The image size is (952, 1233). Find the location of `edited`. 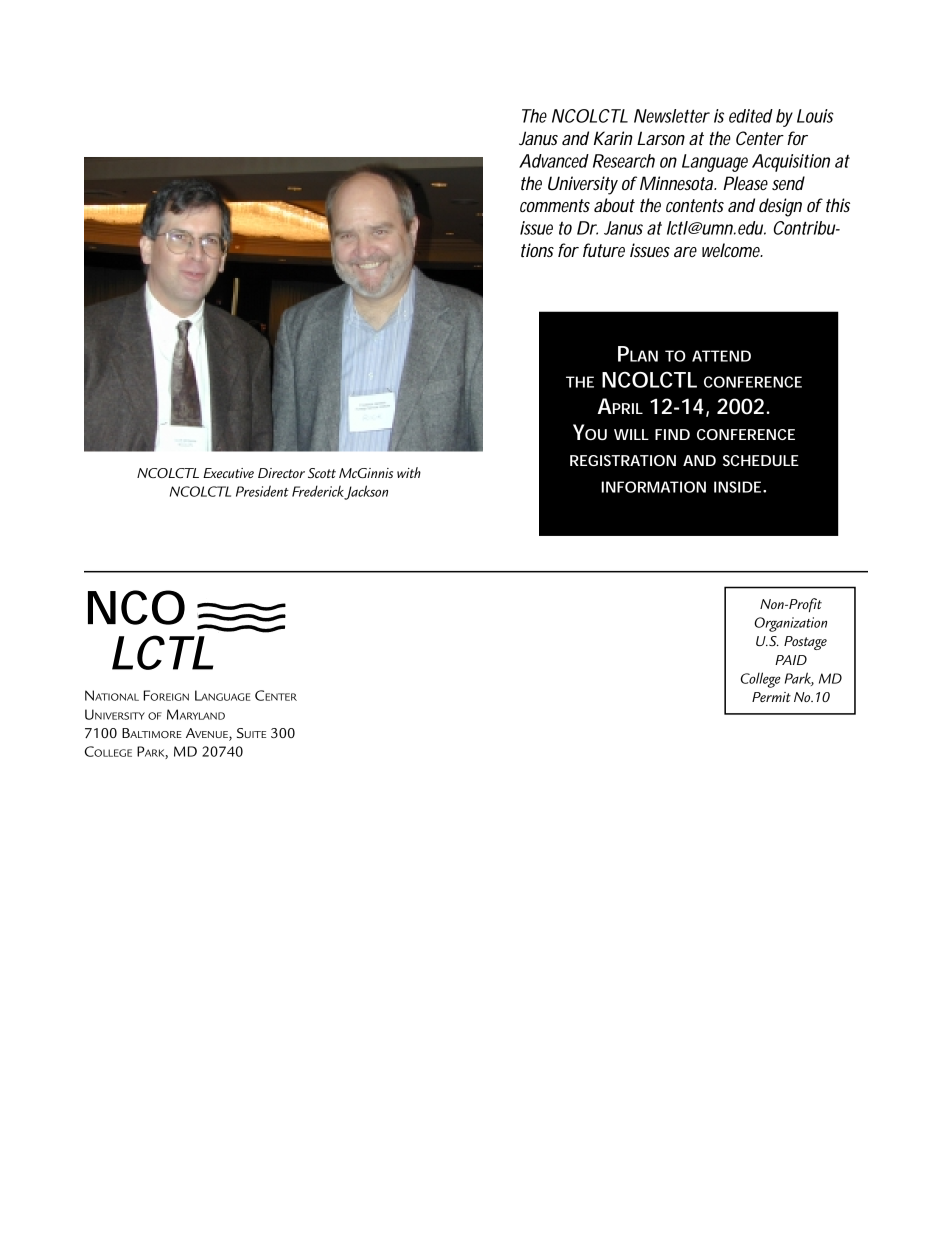

edited is located at coordinates (751, 116).
